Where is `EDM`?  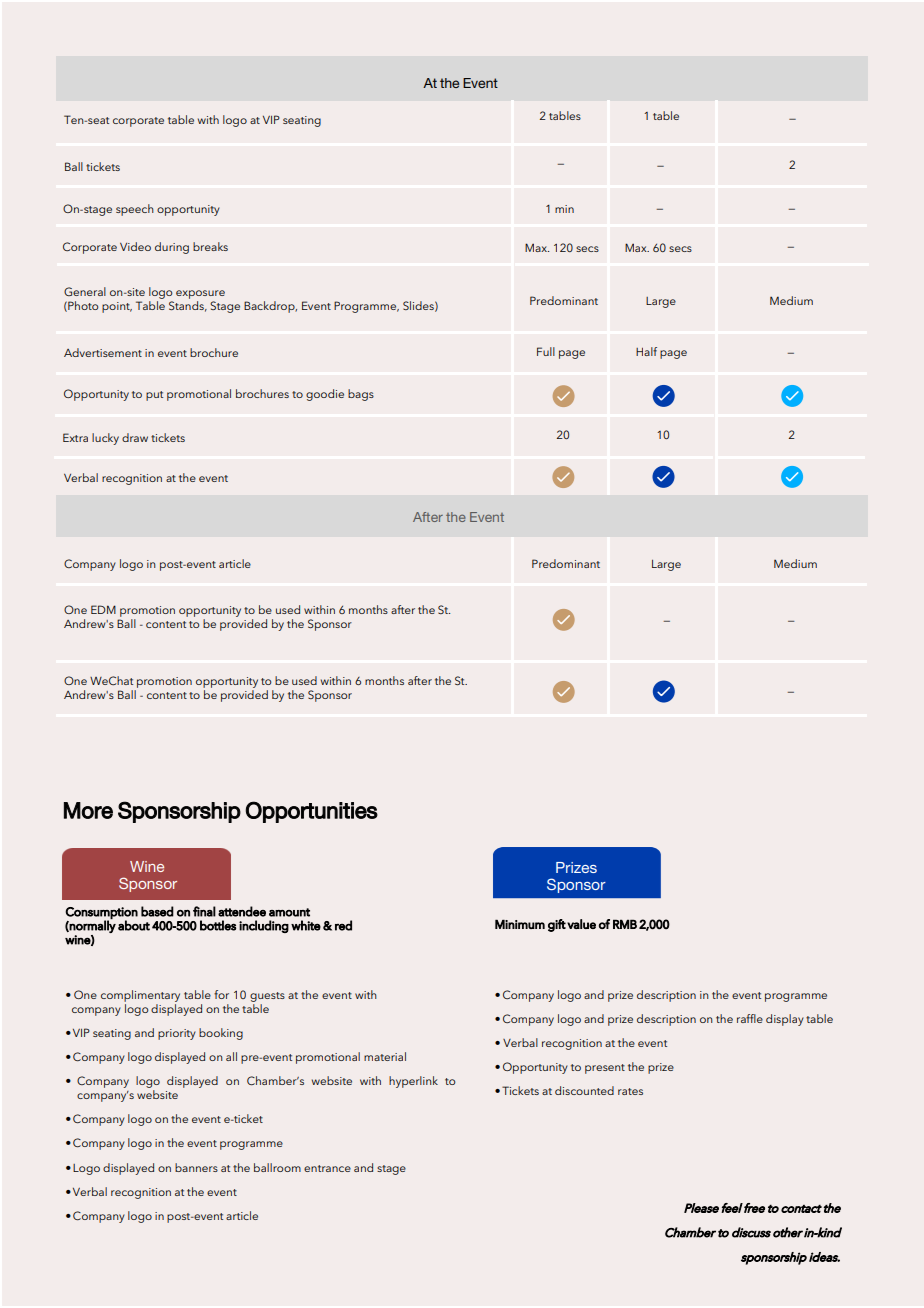 EDM is located at coordinates (103, 609).
